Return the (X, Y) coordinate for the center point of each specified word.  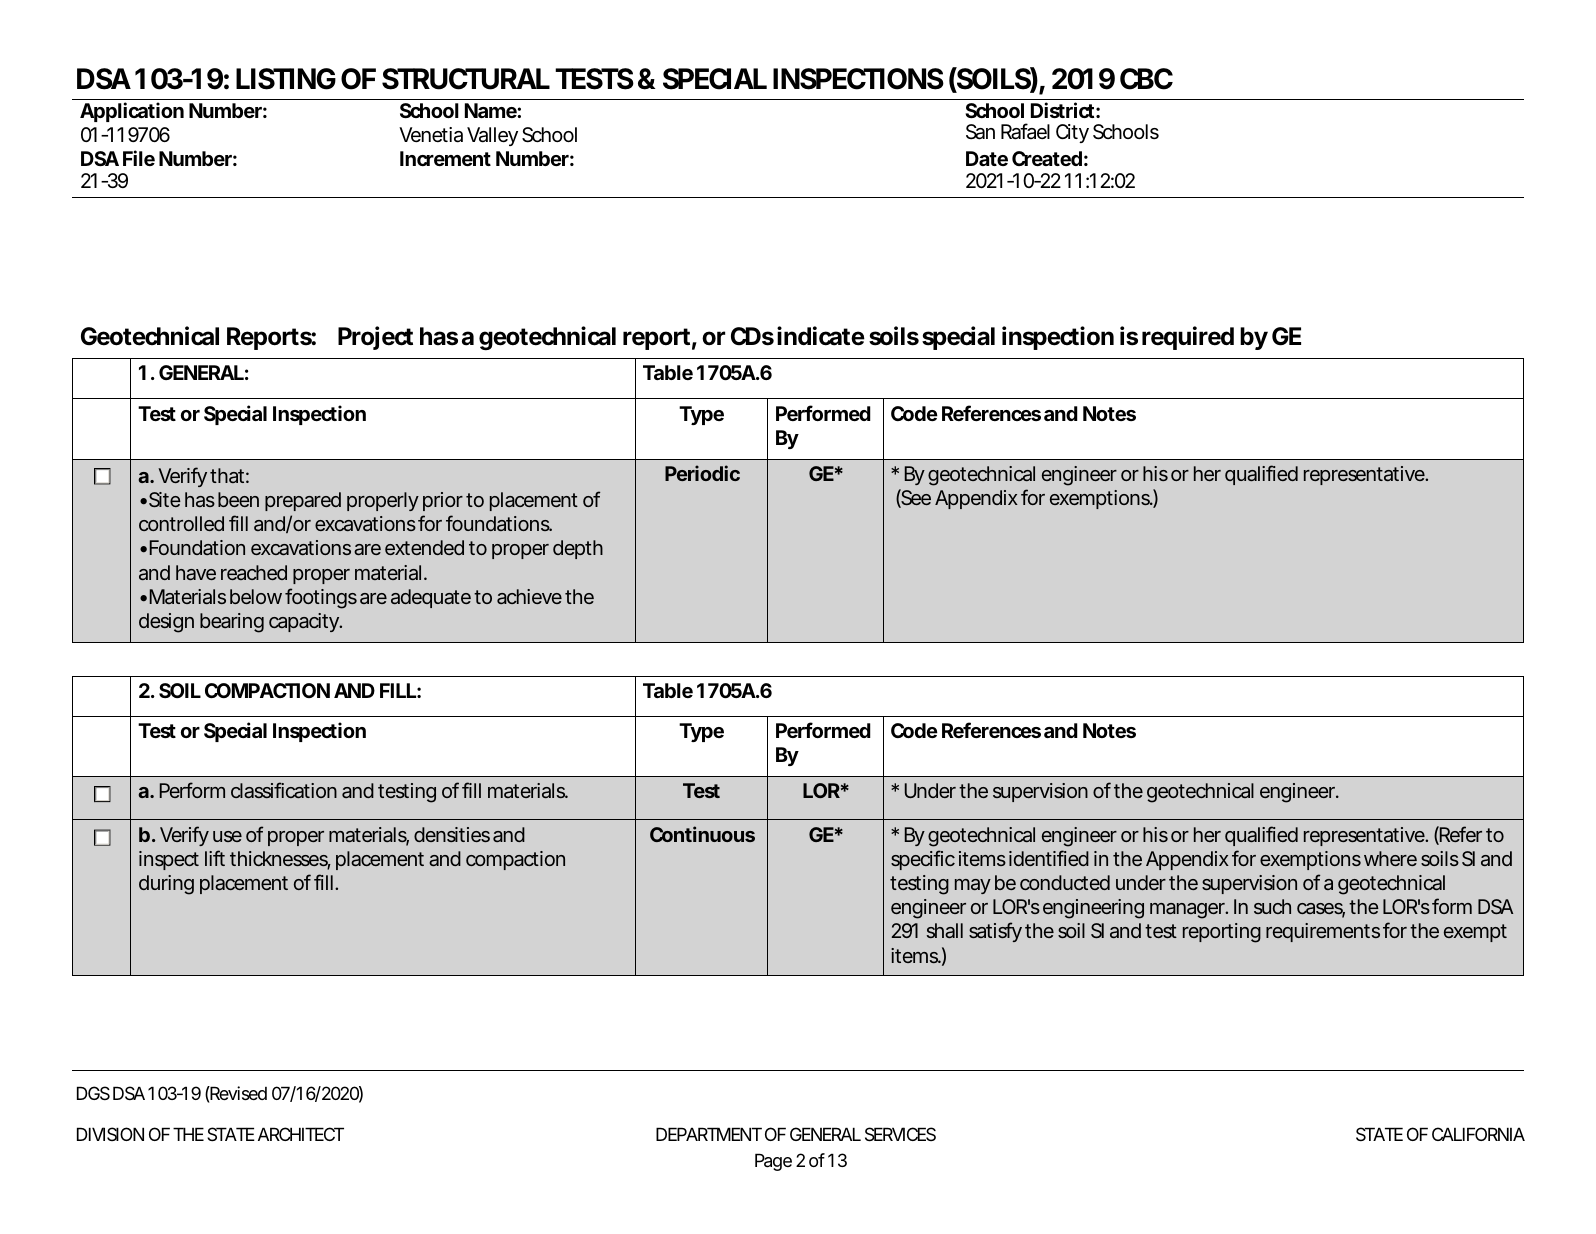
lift (215, 858)
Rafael (1025, 131)
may (972, 886)
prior (443, 501)
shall (945, 930)
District (1062, 110)
